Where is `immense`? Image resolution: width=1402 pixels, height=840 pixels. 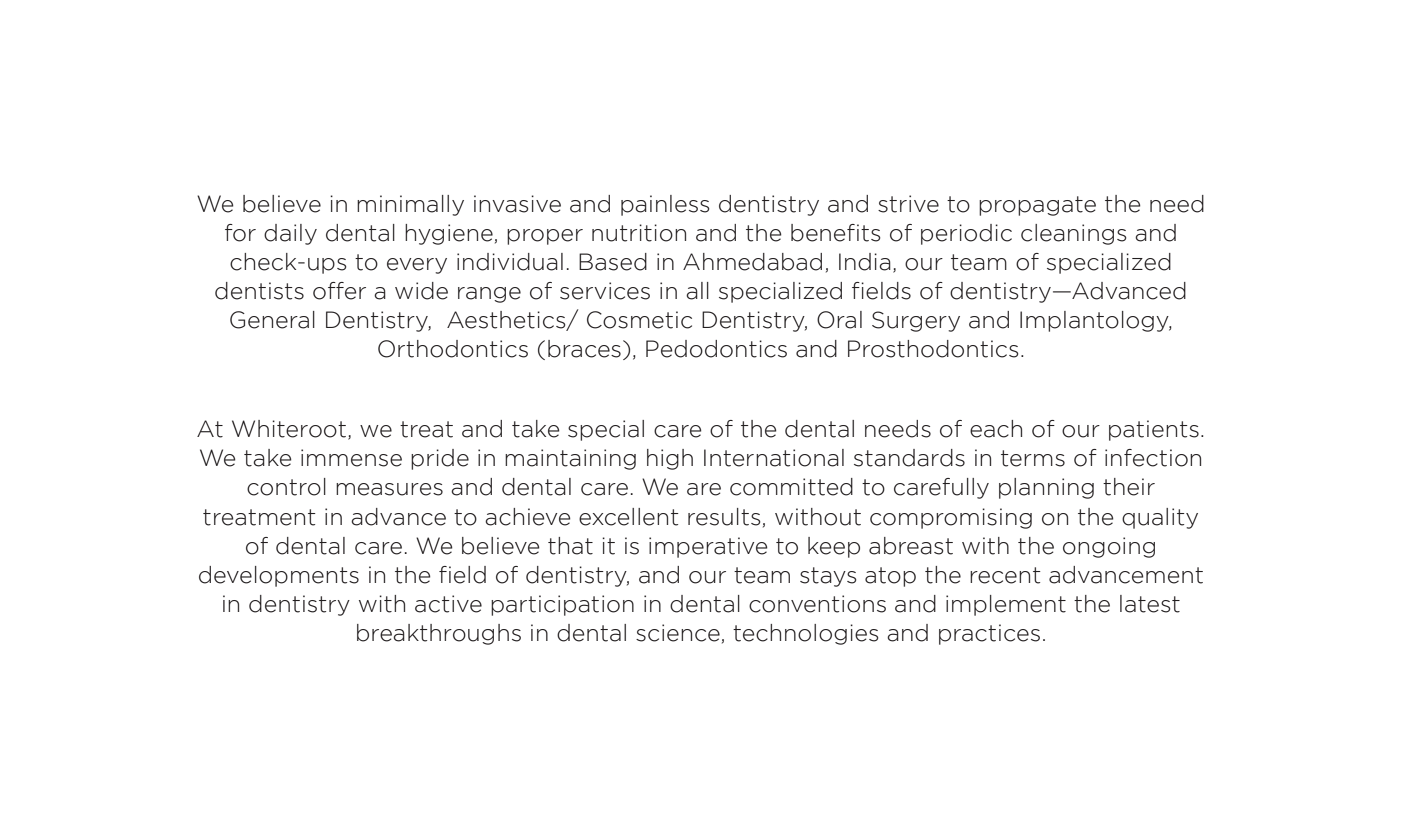
immense is located at coordinates (351, 458).
